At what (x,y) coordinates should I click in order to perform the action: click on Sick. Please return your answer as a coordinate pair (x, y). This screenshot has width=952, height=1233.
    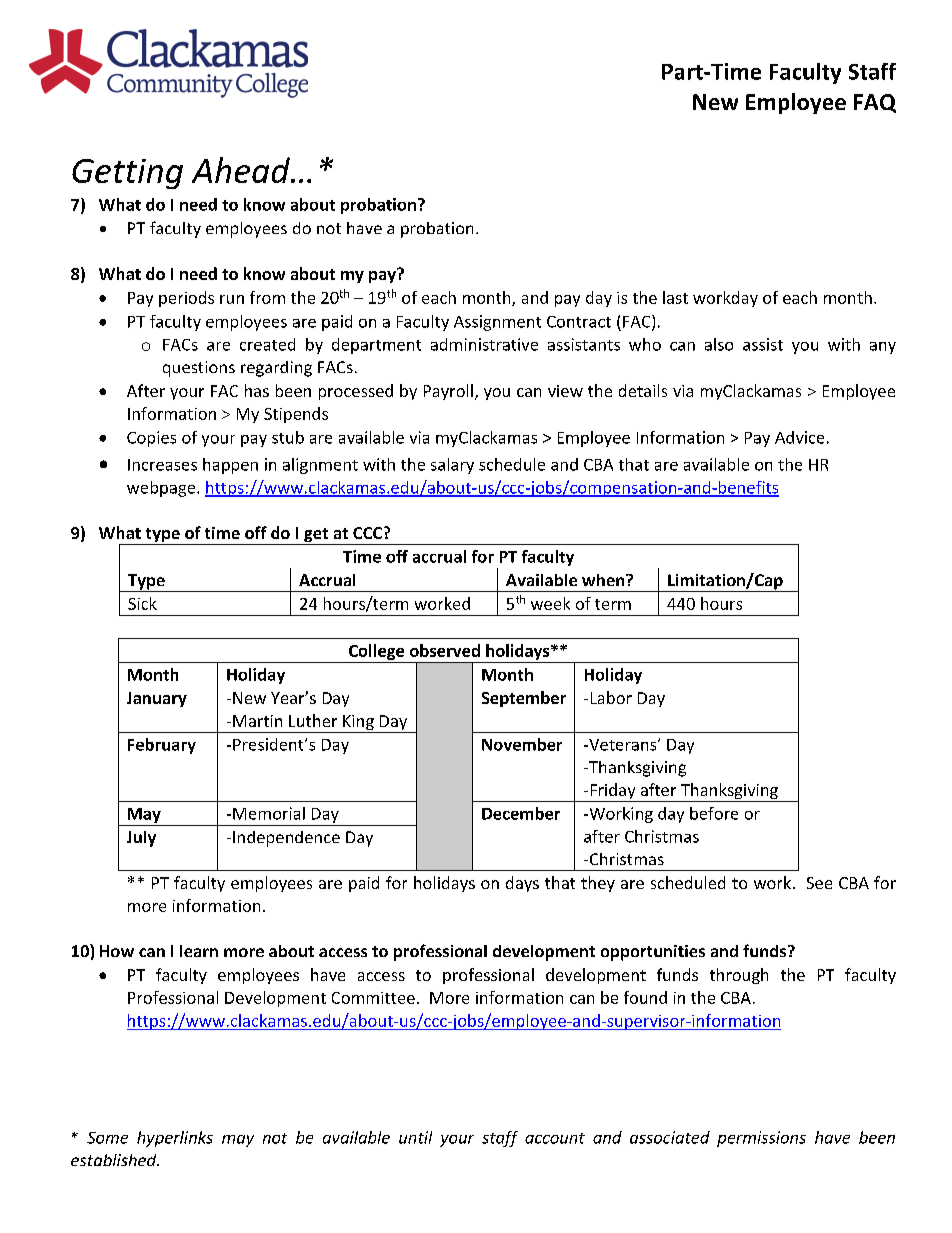
    Looking at the image, I should click on (142, 603).
